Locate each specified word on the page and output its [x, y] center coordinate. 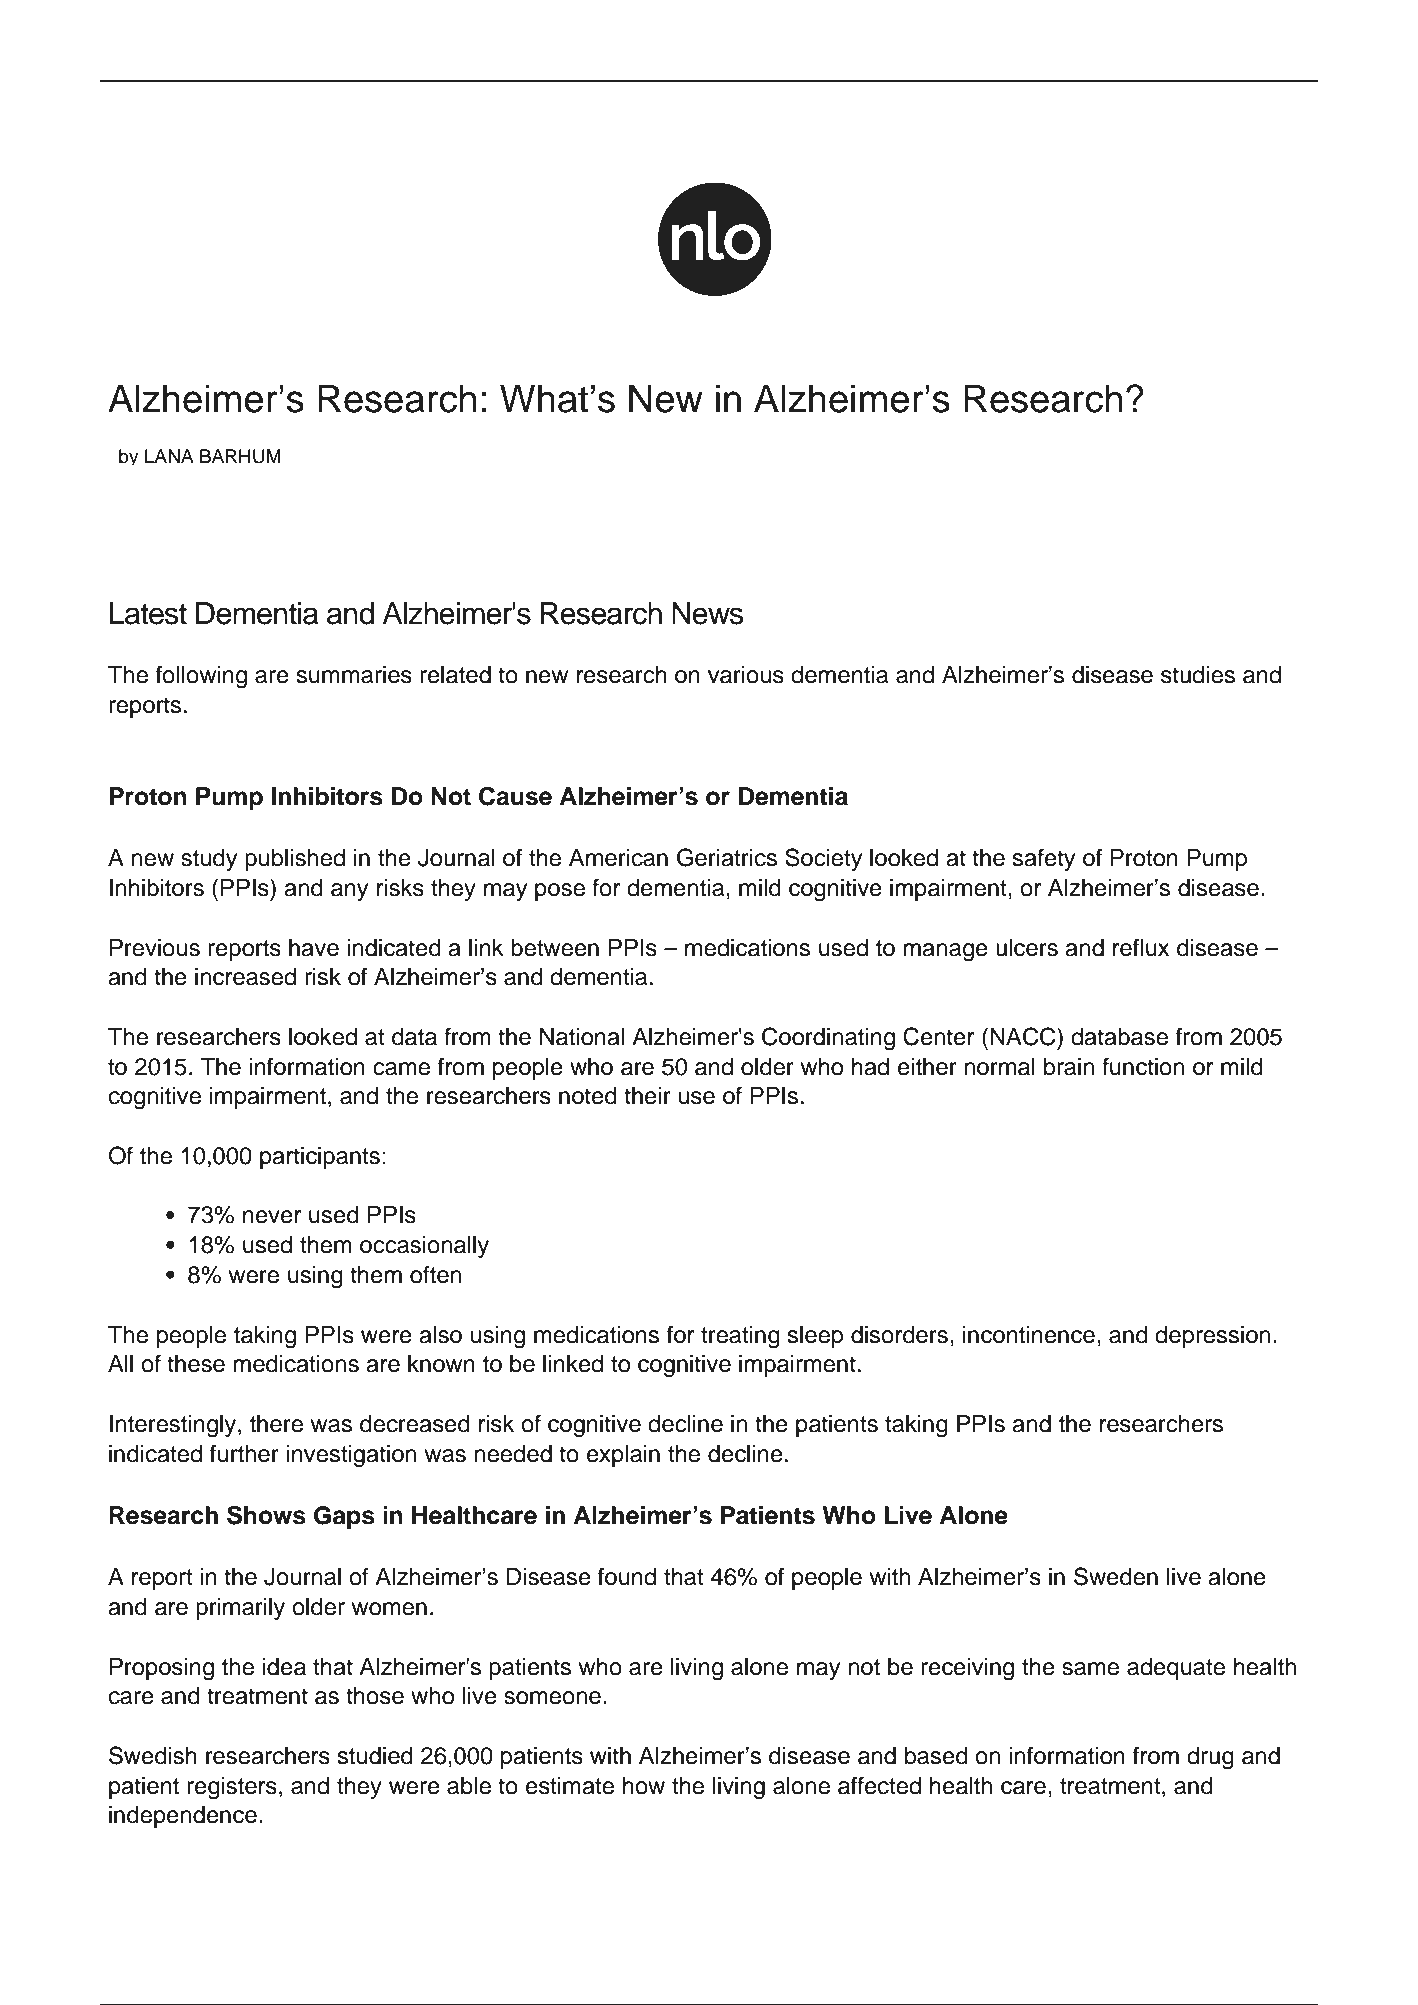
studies [1198, 675]
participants [320, 1158]
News [708, 613]
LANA [169, 456]
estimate [570, 1786]
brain [1069, 1067]
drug [1210, 1758]
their [647, 1096]
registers [232, 1788]
